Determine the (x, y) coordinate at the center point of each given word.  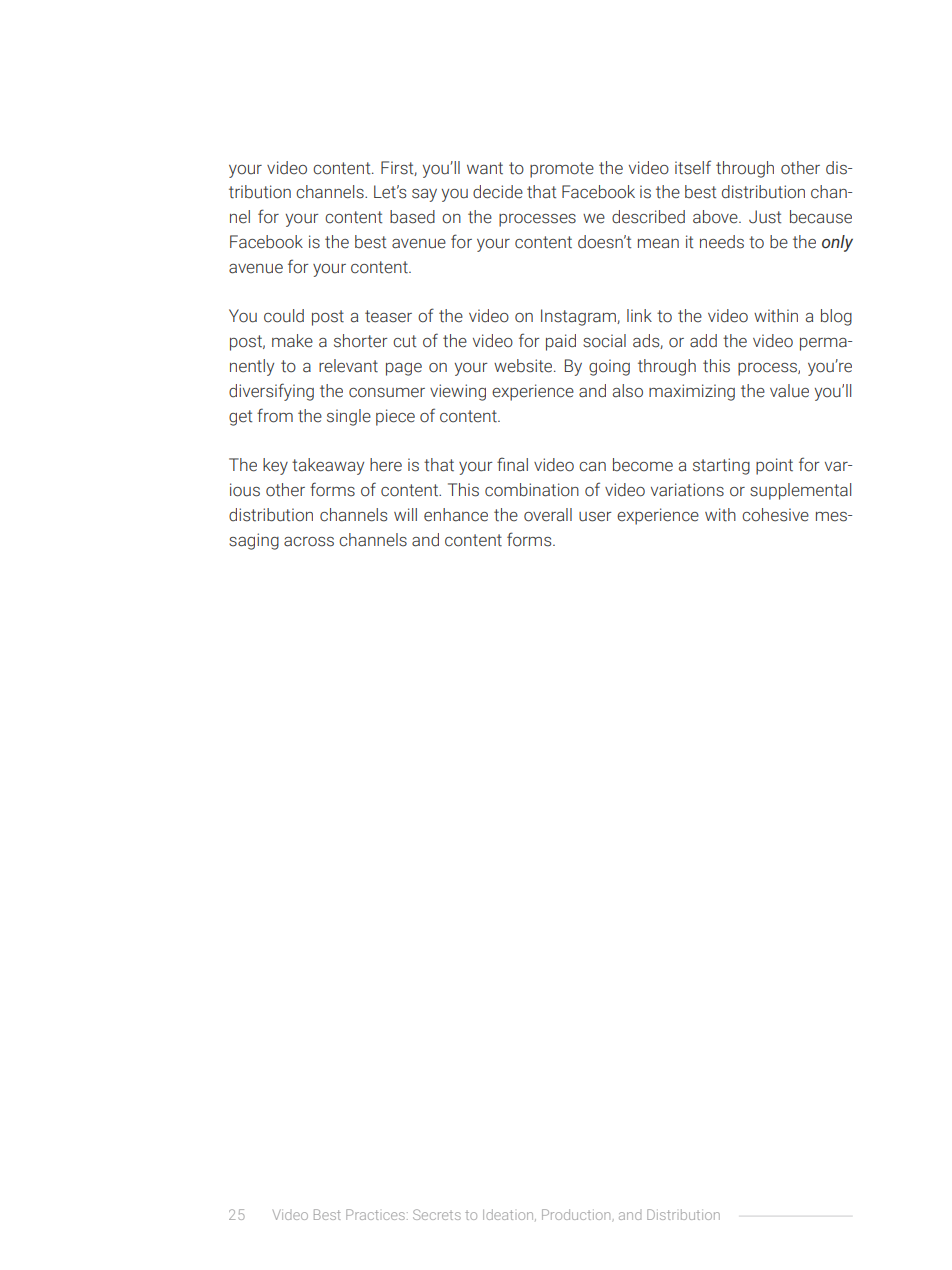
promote (562, 170)
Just (765, 217)
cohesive (775, 515)
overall (548, 515)
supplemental (800, 491)
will (405, 514)
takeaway (328, 466)
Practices (375, 1214)
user (595, 517)
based (412, 217)
